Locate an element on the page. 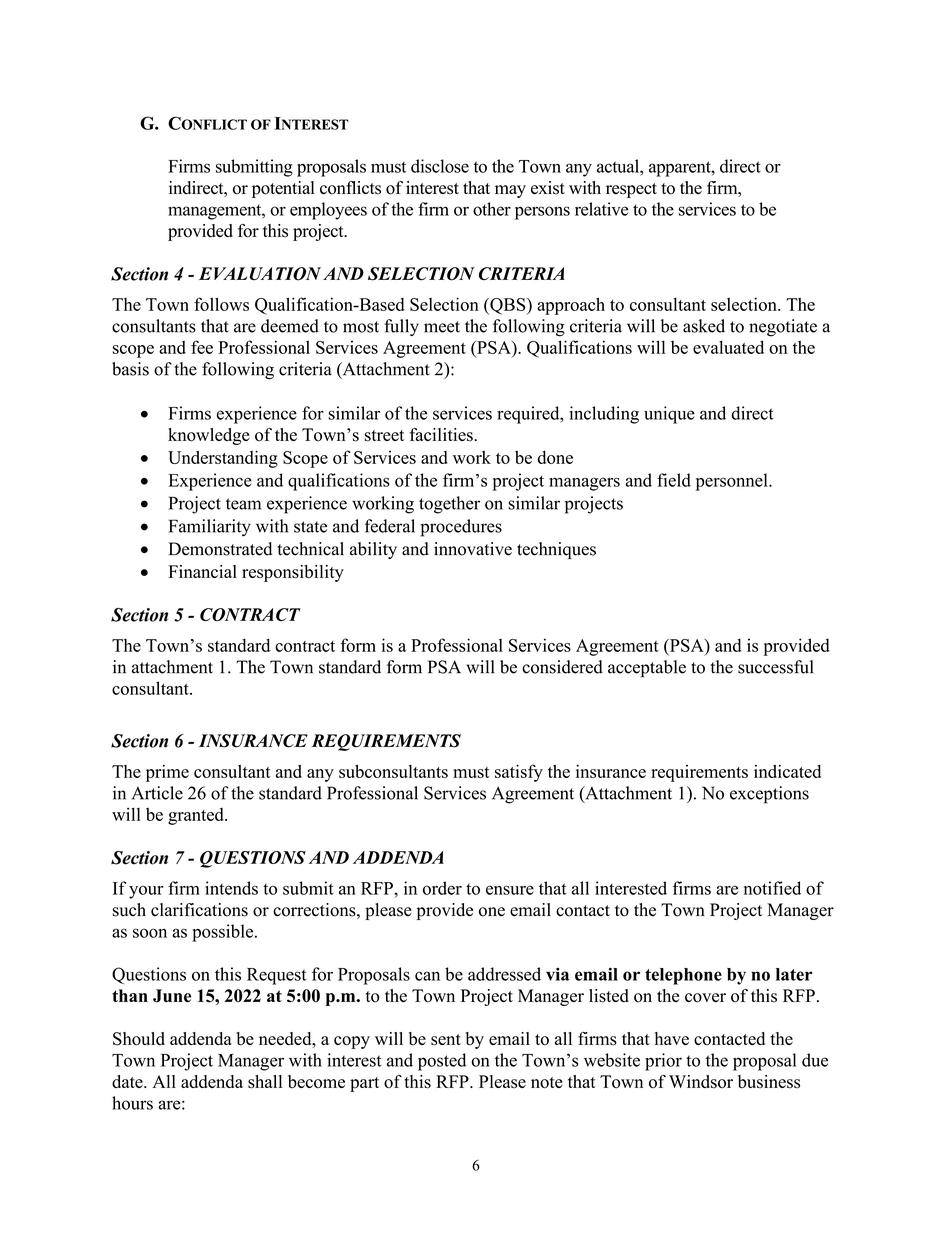  unique is located at coordinates (669, 415).
